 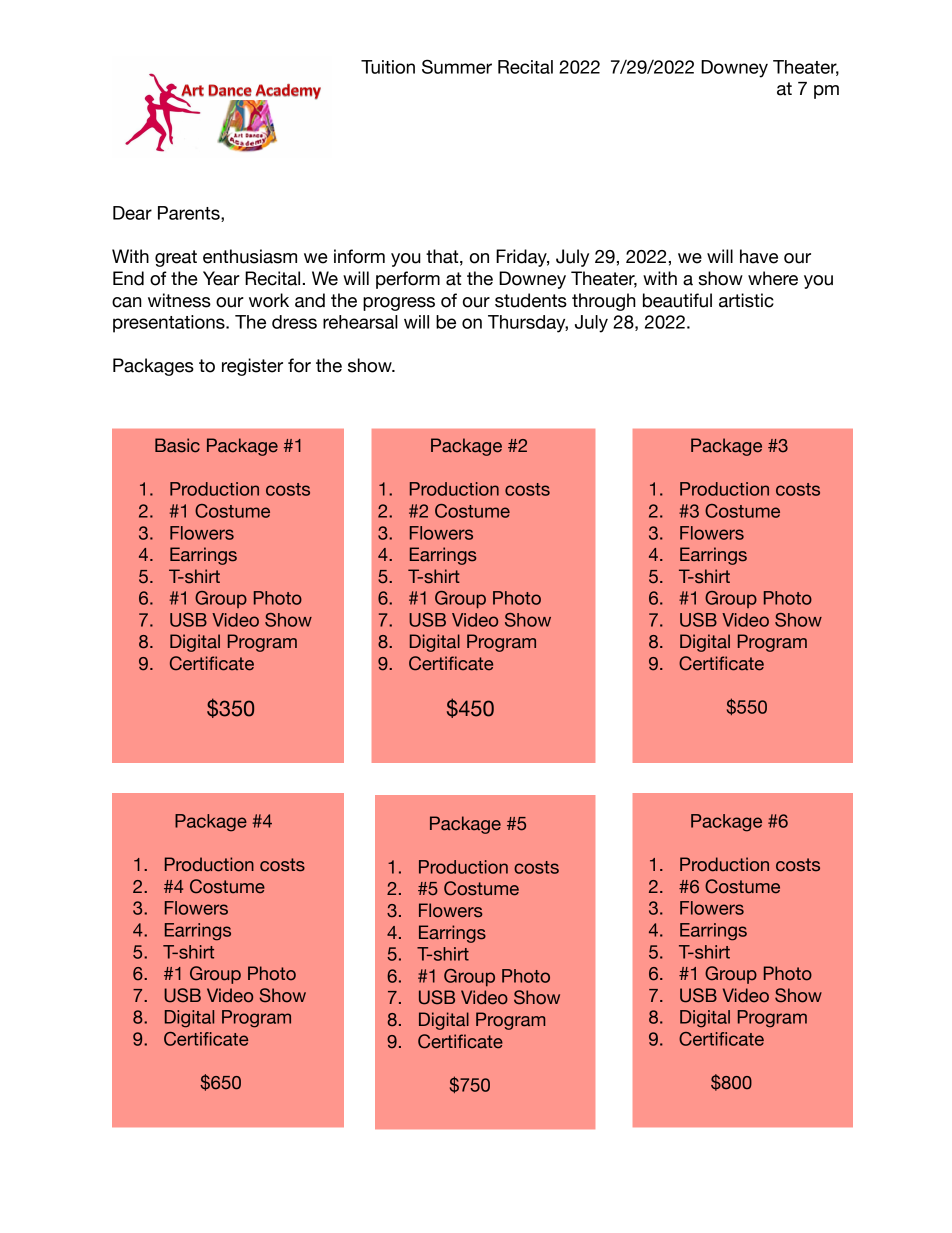 I want to click on artistic, so click(x=746, y=300).
